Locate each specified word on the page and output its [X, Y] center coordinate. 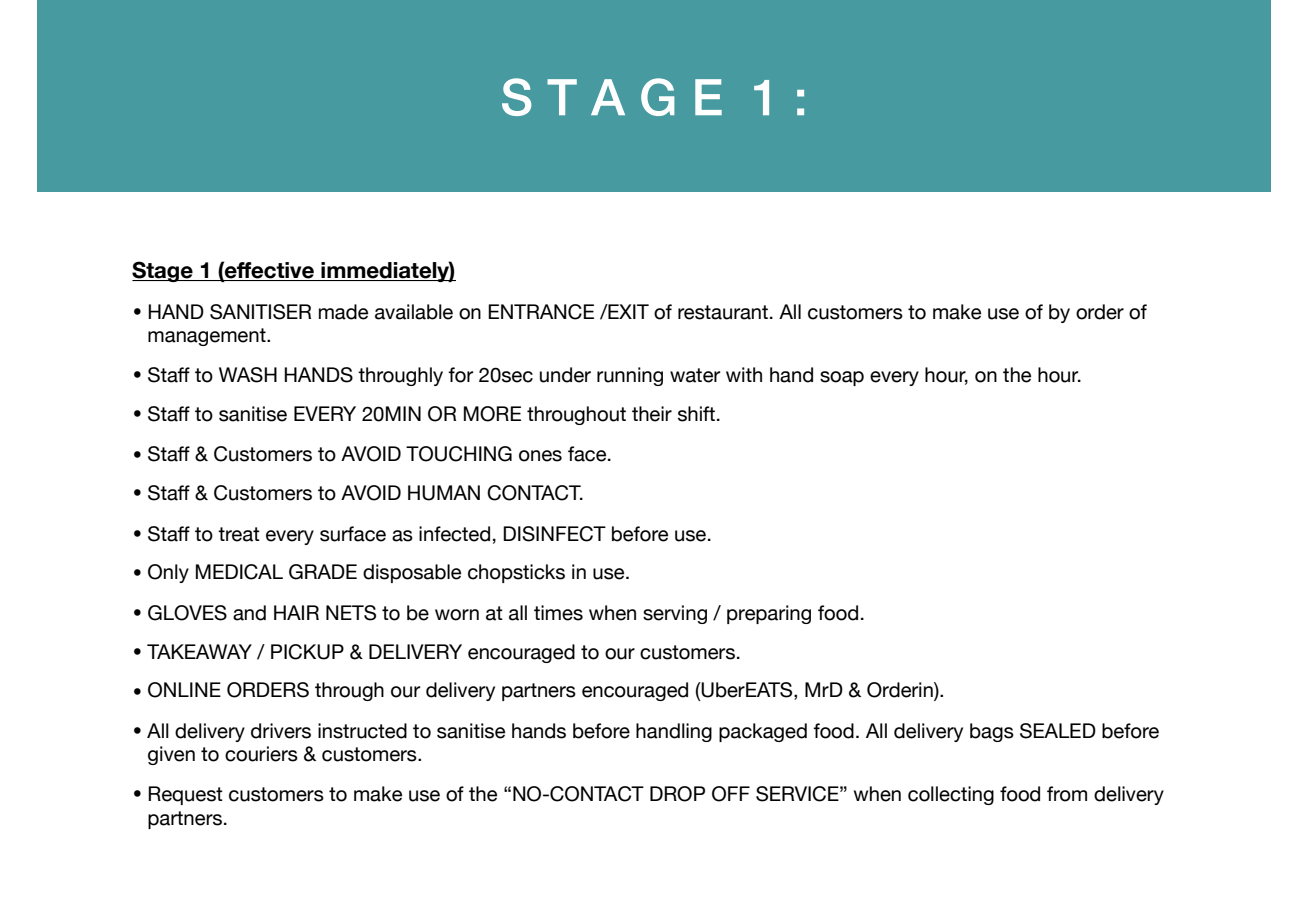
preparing [769, 614]
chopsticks [516, 573]
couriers [261, 754]
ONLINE [184, 690]
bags [992, 732]
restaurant [723, 312]
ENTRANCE [541, 312]
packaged [763, 732]
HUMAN [444, 493]
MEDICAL [239, 572]
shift [696, 414]
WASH [248, 375]
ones [540, 456]
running [630, 376]
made [343, 312]
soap [842, 378]
